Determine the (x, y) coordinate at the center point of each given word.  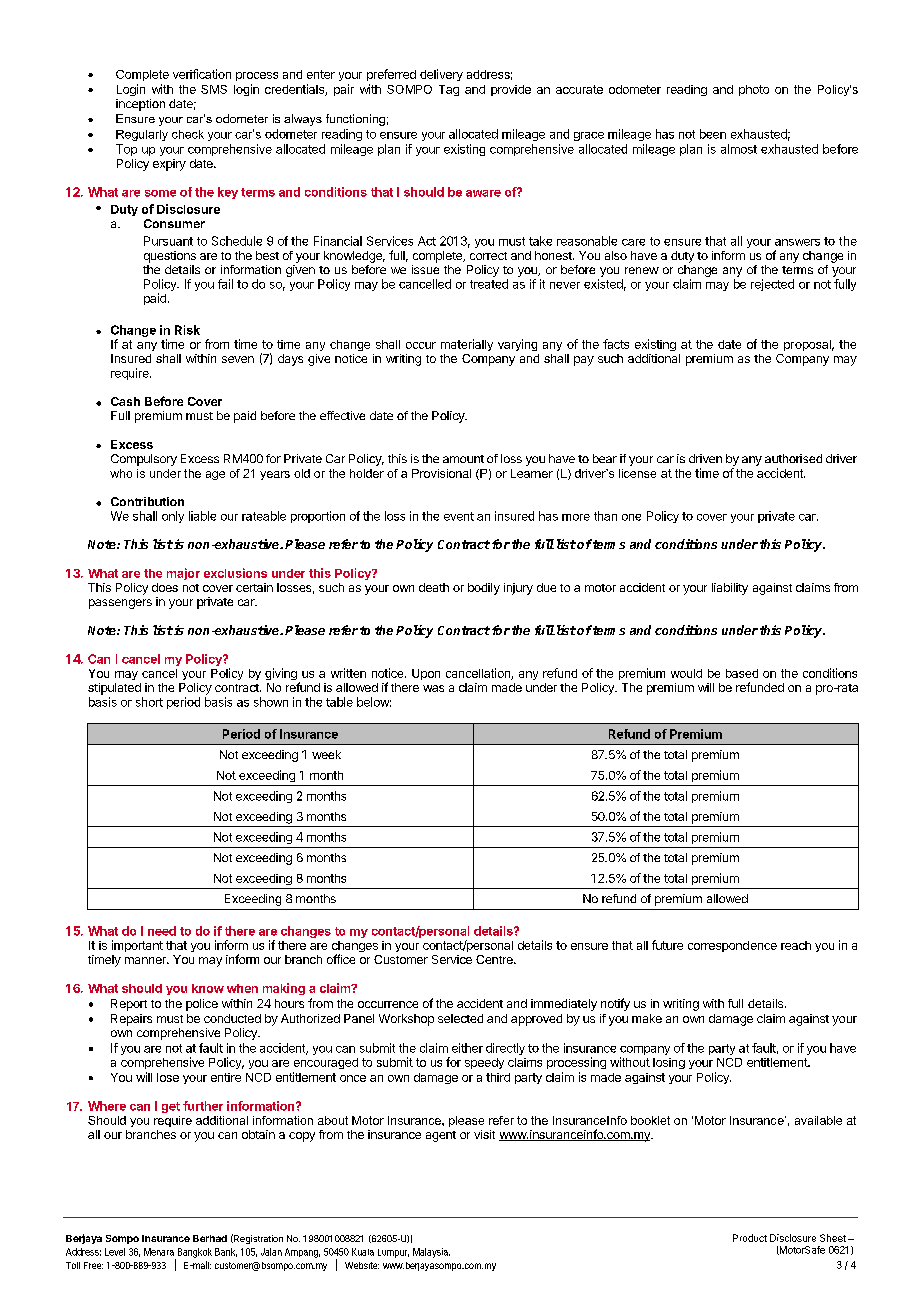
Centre (495, 959)
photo (754, 90)
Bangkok (193, 1254)
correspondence (732, 946)
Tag (449, 90)
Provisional (441, 473)
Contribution (147, 501)
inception (140, 105)
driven (705, 458)
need (162, 931)
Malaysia (431, 1253)
